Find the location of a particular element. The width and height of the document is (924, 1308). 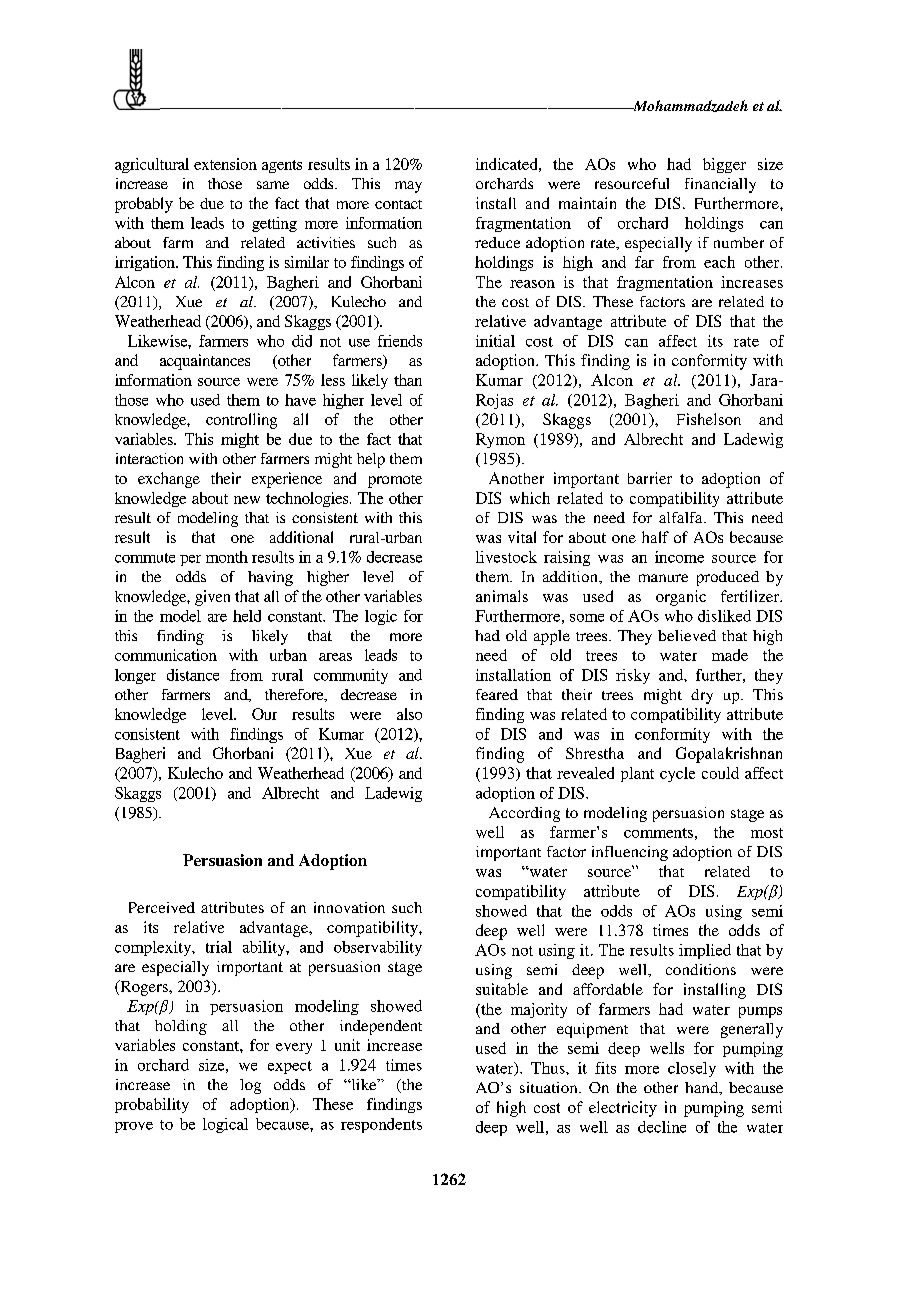

financially is located at coordinates (720, 185).
